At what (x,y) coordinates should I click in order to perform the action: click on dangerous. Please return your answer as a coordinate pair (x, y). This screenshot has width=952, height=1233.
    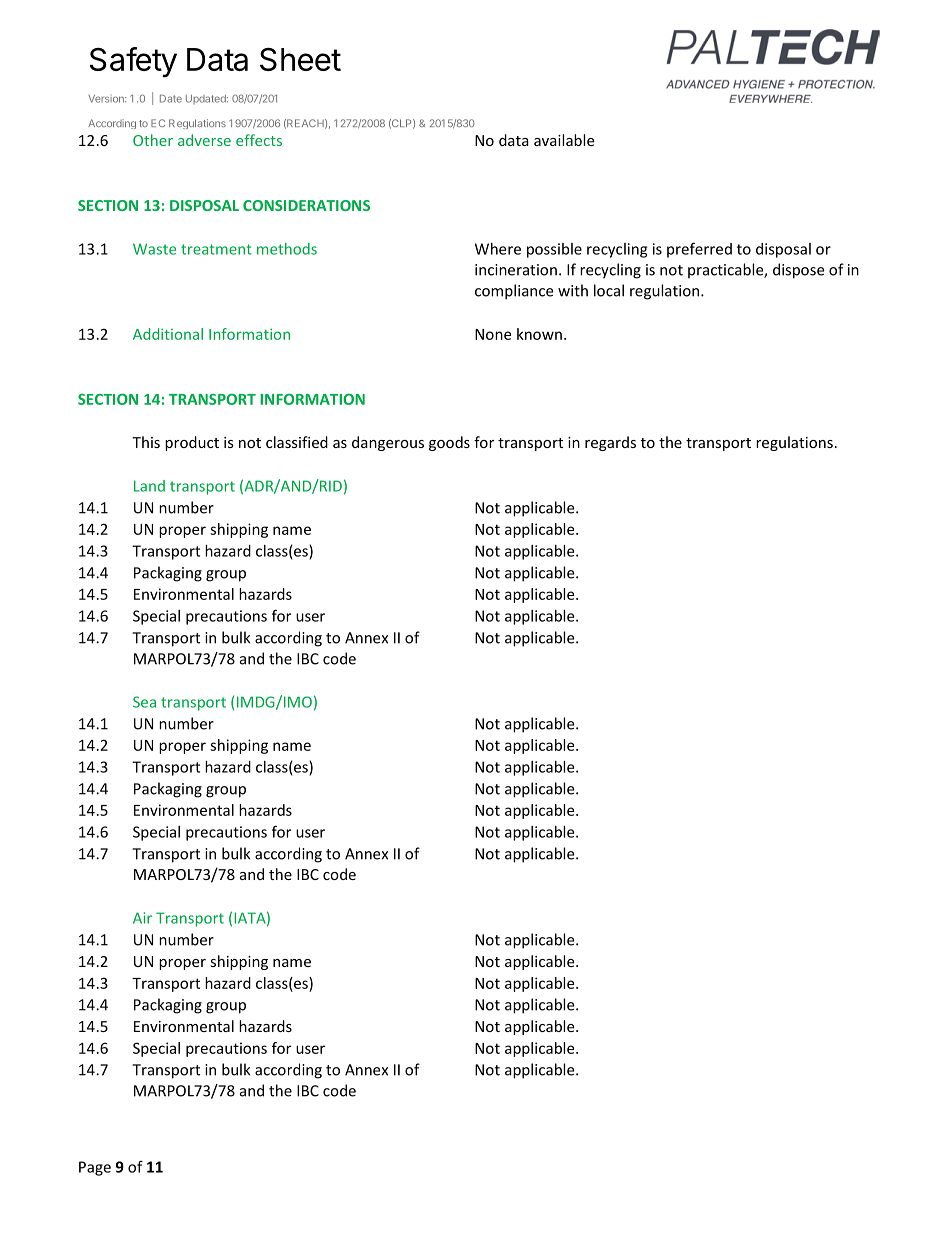
    Looking at the image, I should click on (388, 443).
